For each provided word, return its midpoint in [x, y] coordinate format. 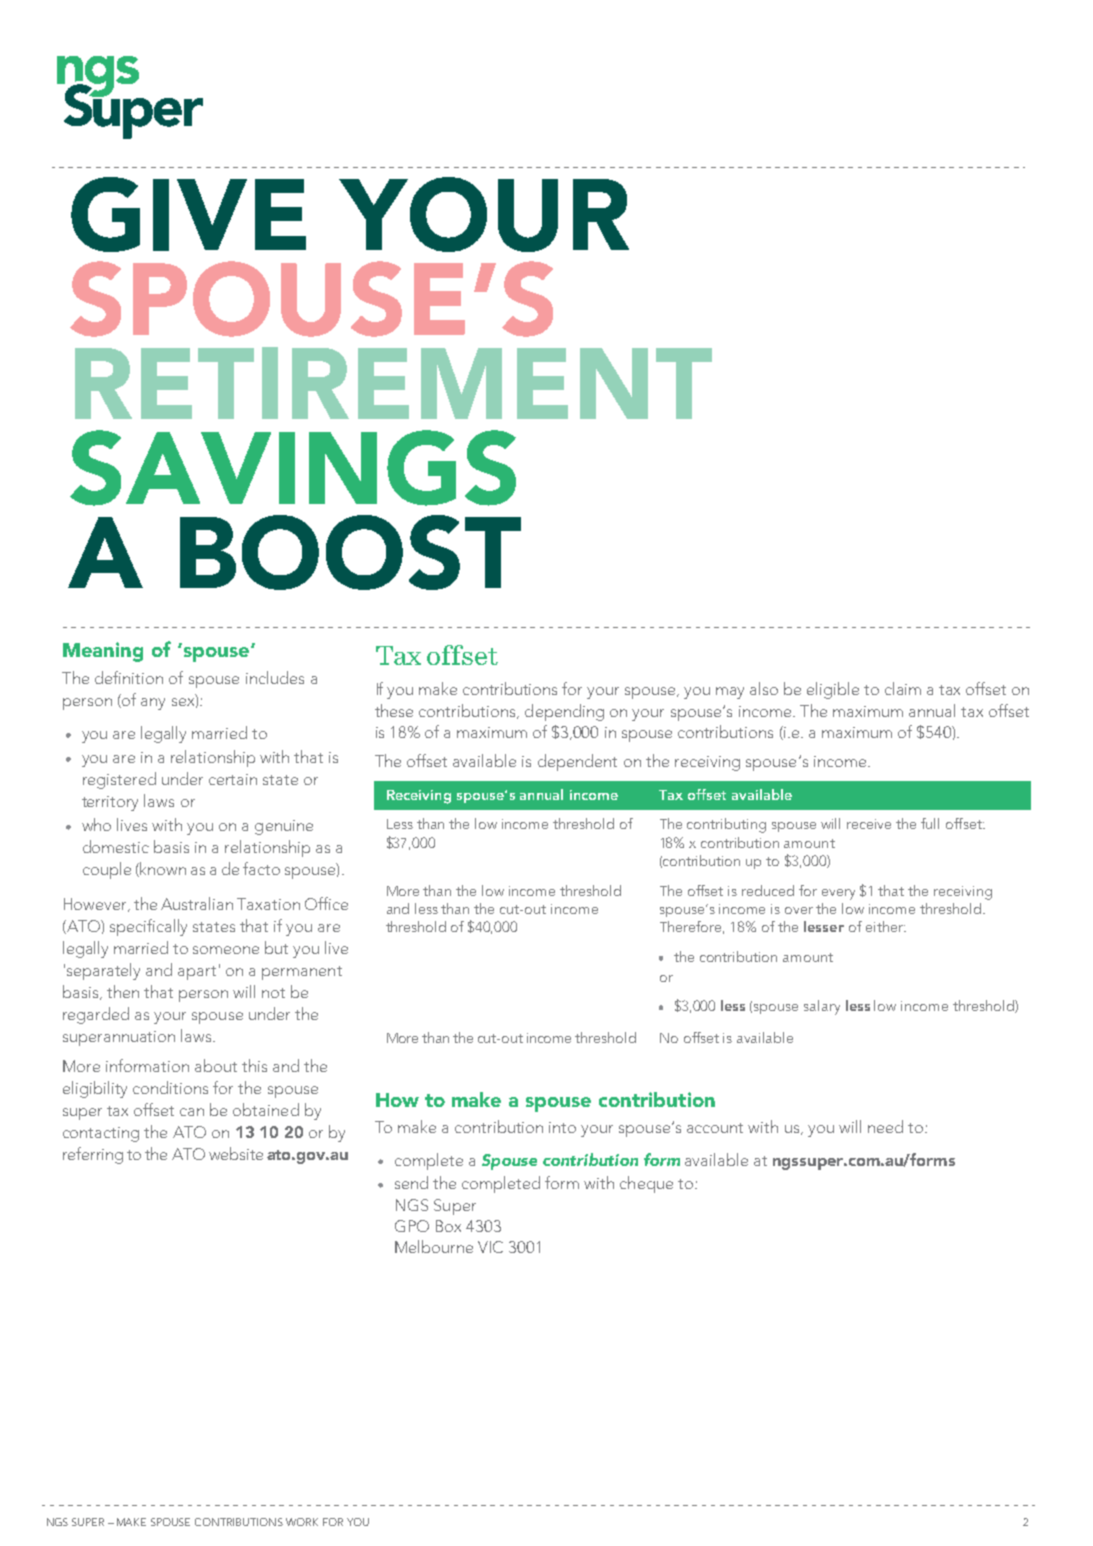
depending [564, 712]
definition [129, 677]
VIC [490, 1247]
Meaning [103, 652]
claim [903, 688]
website [236, 1153]
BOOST [350, 552]
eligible [833, 690]
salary [822, 1007]
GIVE [188, 214]
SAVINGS [293, 468]
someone [226, 950]
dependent [577, 762]
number [698, 909]
